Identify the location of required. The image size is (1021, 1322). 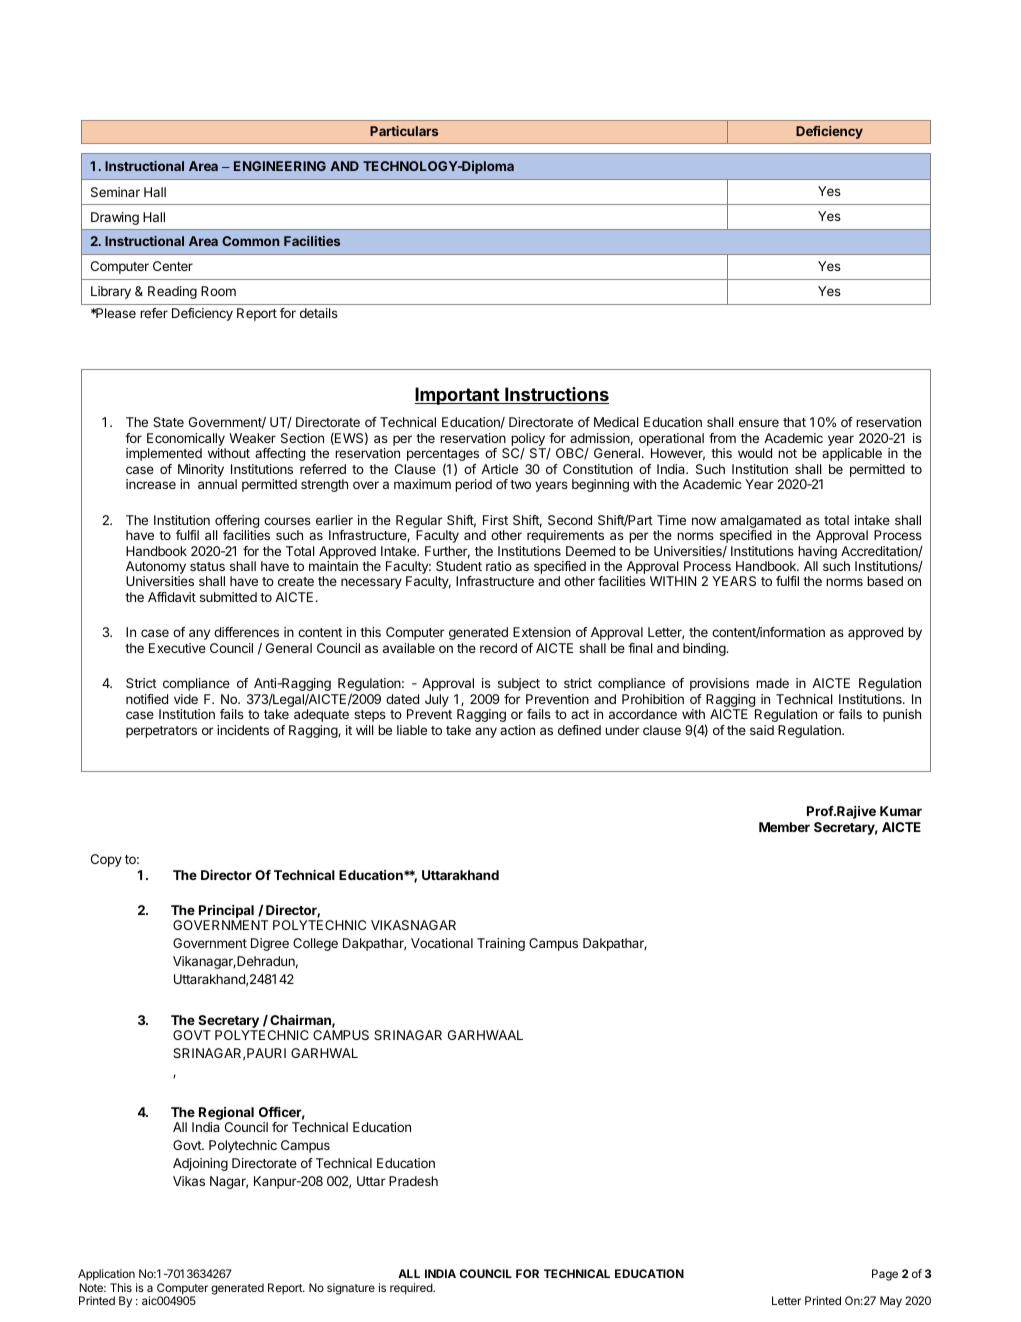
(412, 1289).
